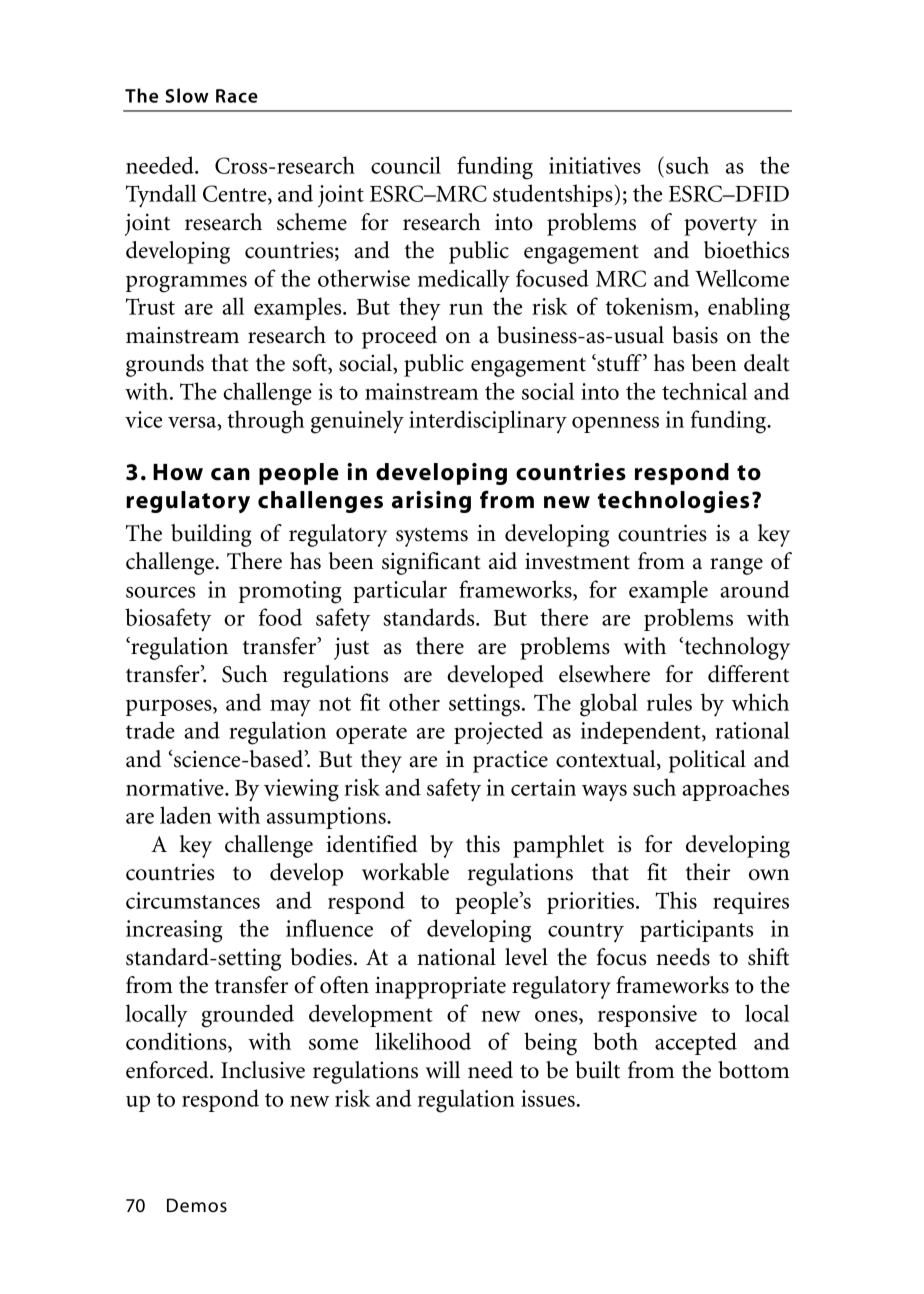 Image resolution: width=924 pixels, height=1294 pixels. Describe the element at coordinates (406, 165) in the screenshot. I see `council` at that location.
